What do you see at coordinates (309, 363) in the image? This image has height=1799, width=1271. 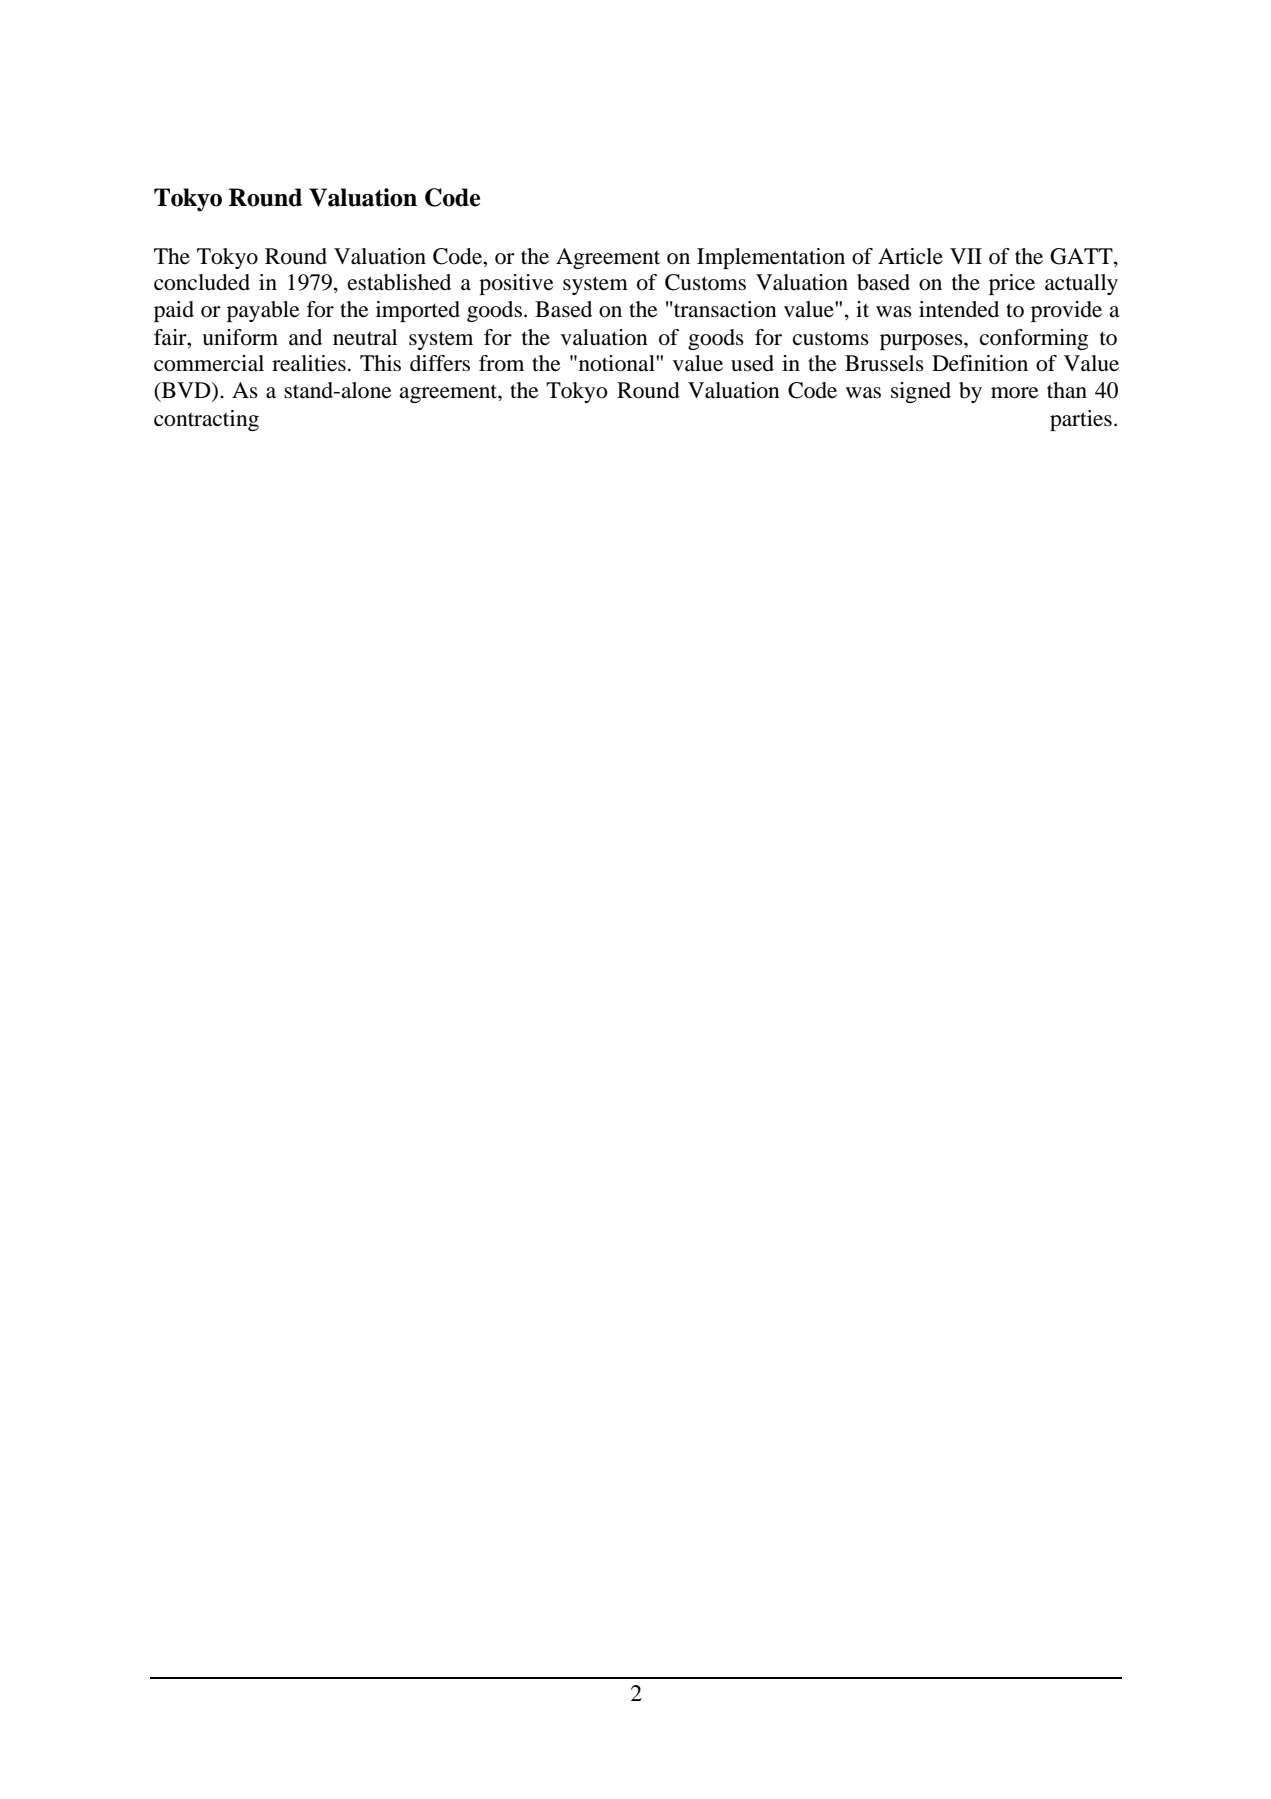 I see `realities` at bounding box center [309, 363].
